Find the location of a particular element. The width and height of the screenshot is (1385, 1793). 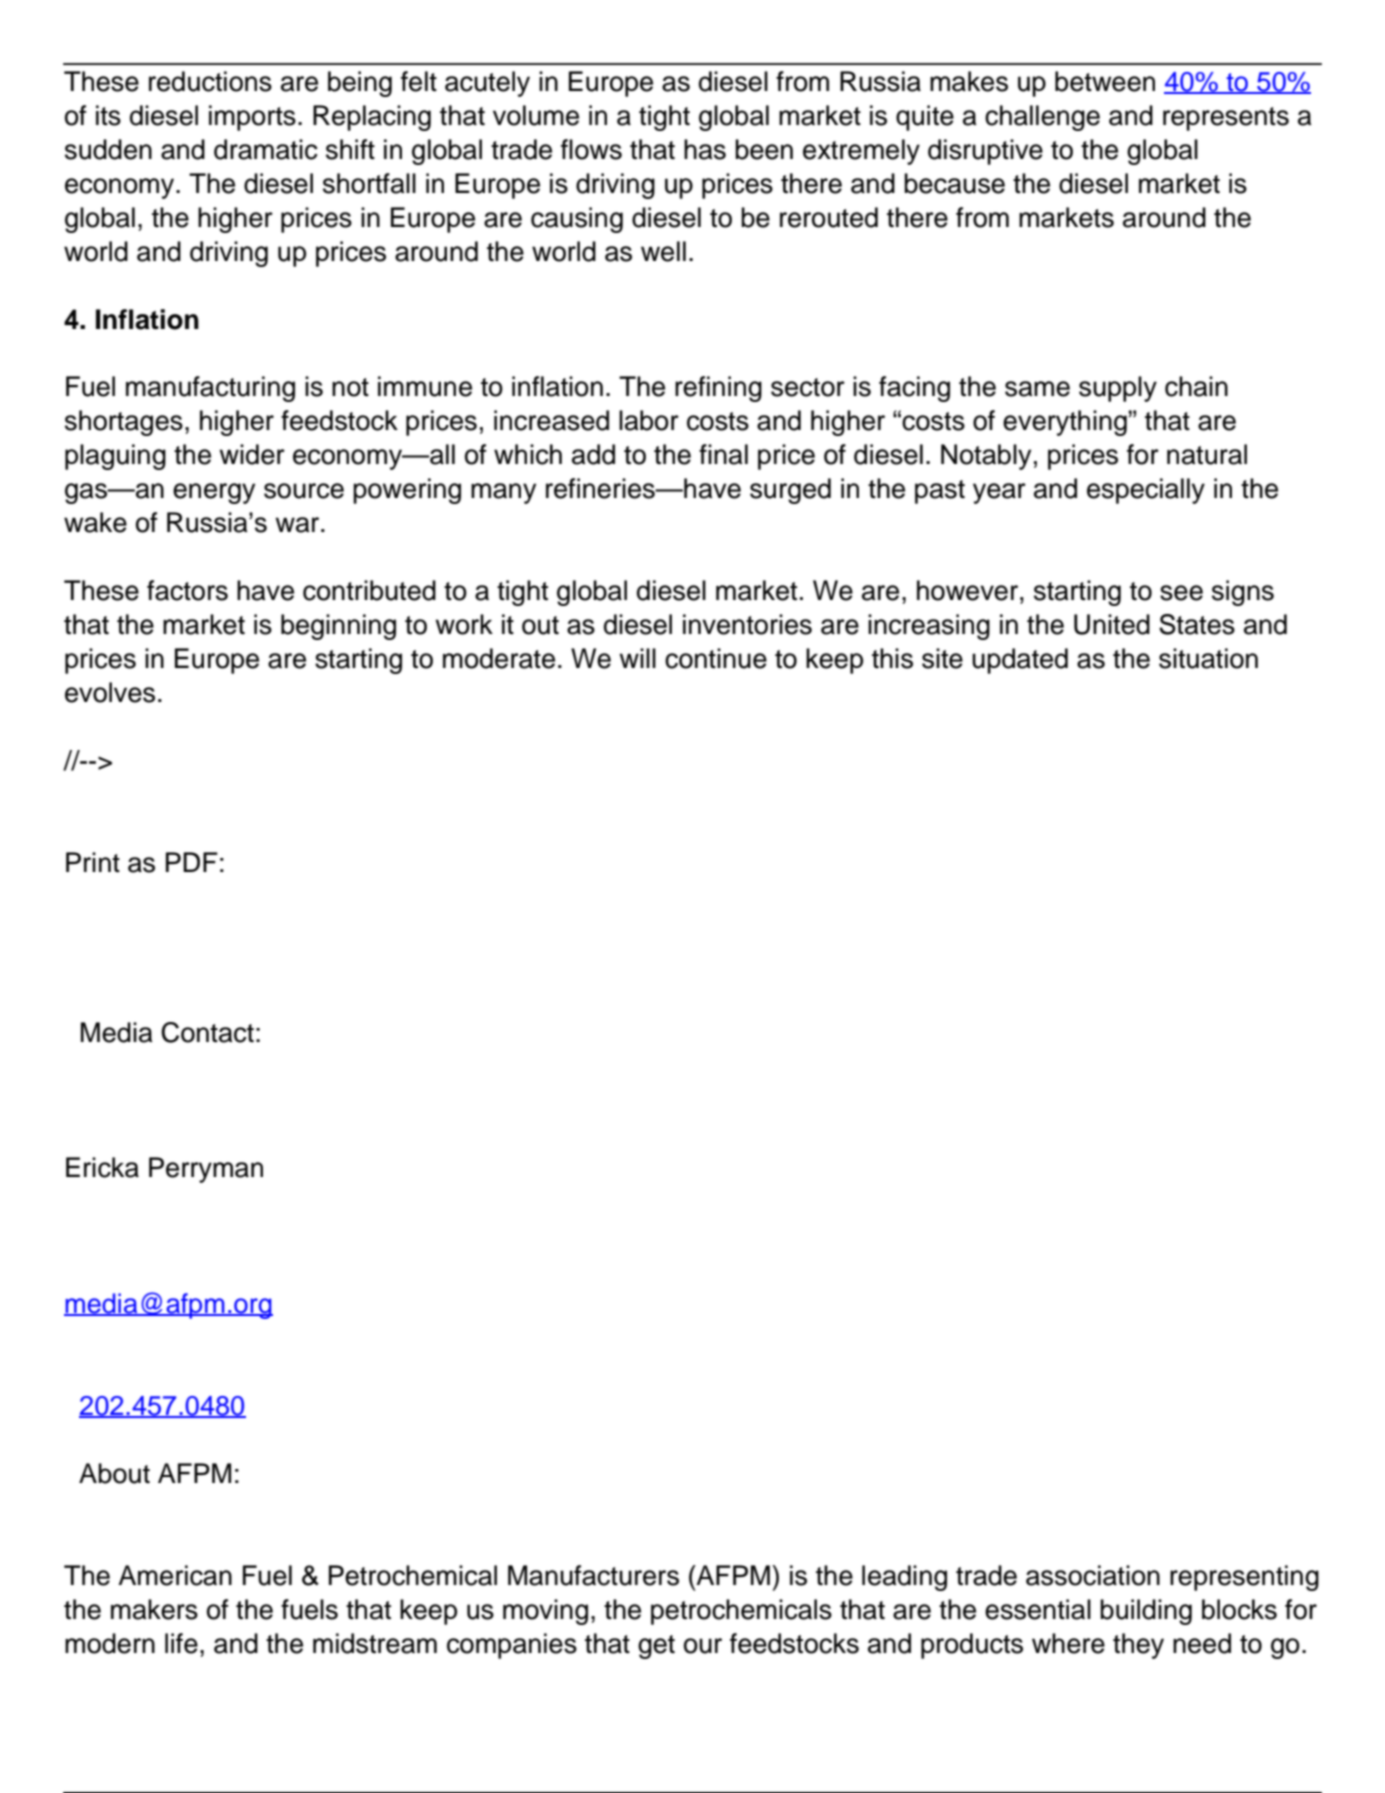

American is located at coordinates (175, 1575).
